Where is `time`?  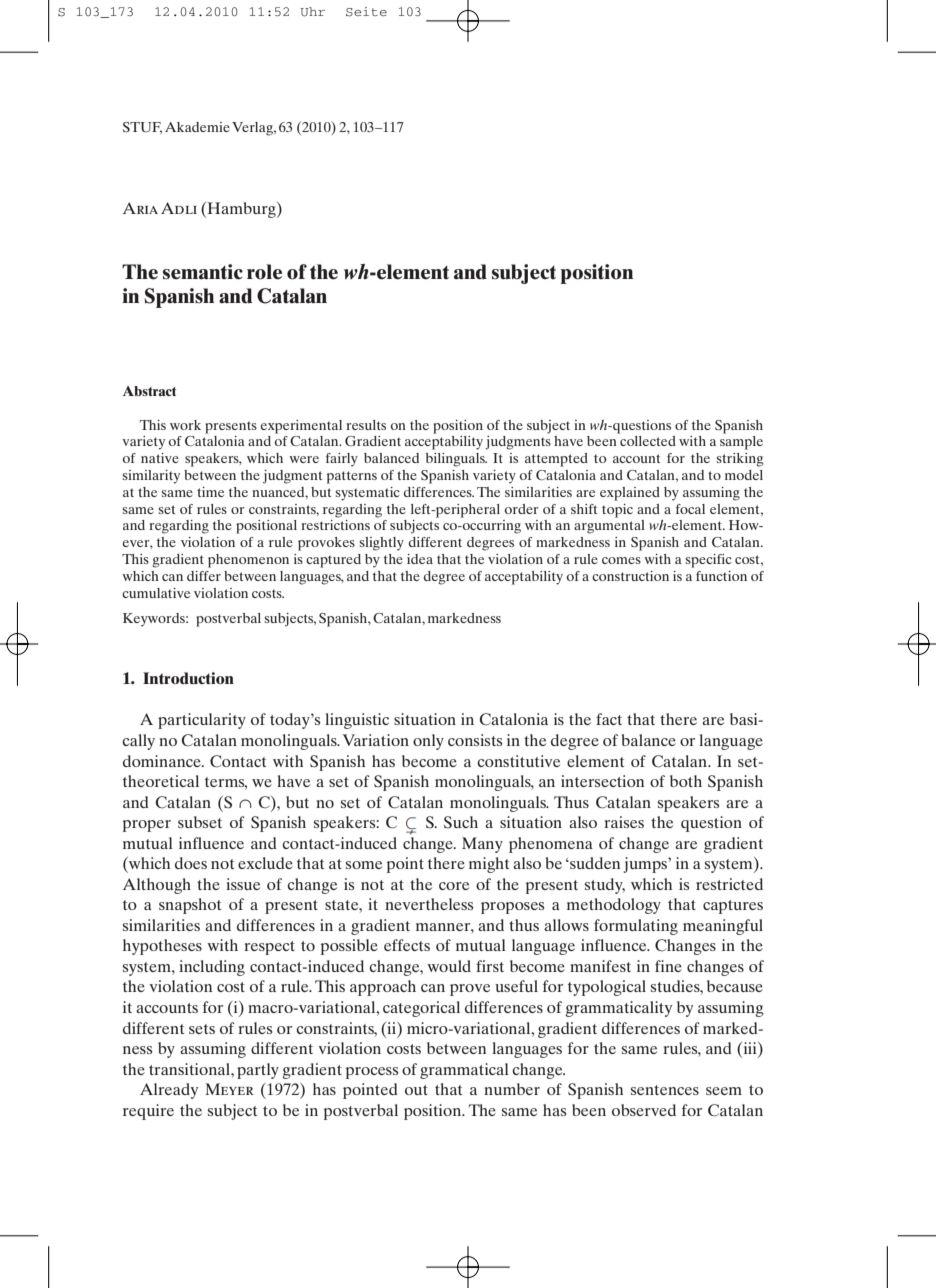 time is located at coordinates (210, 492).
